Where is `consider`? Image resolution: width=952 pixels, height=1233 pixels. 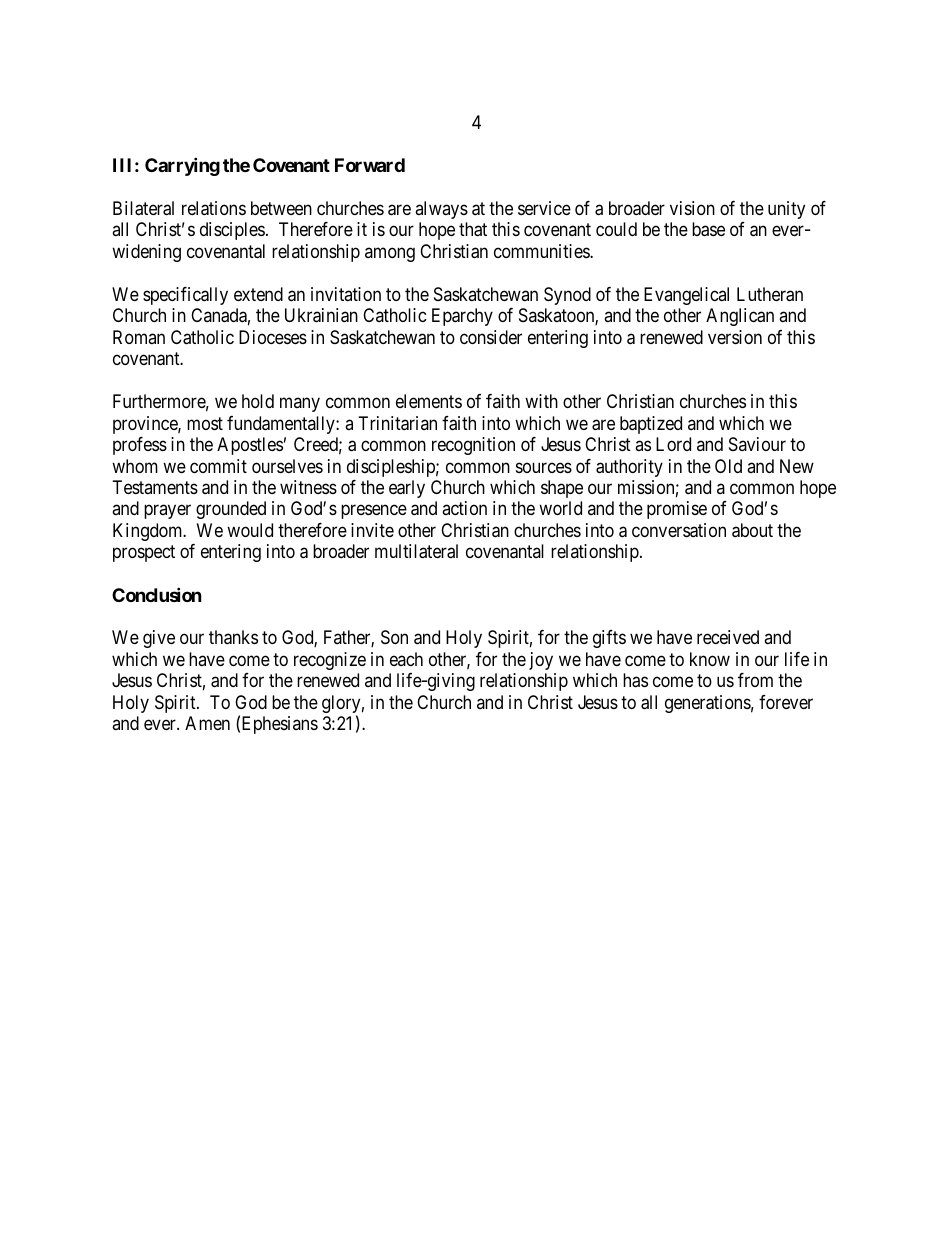
consider is located at coordinates (491, 337).
